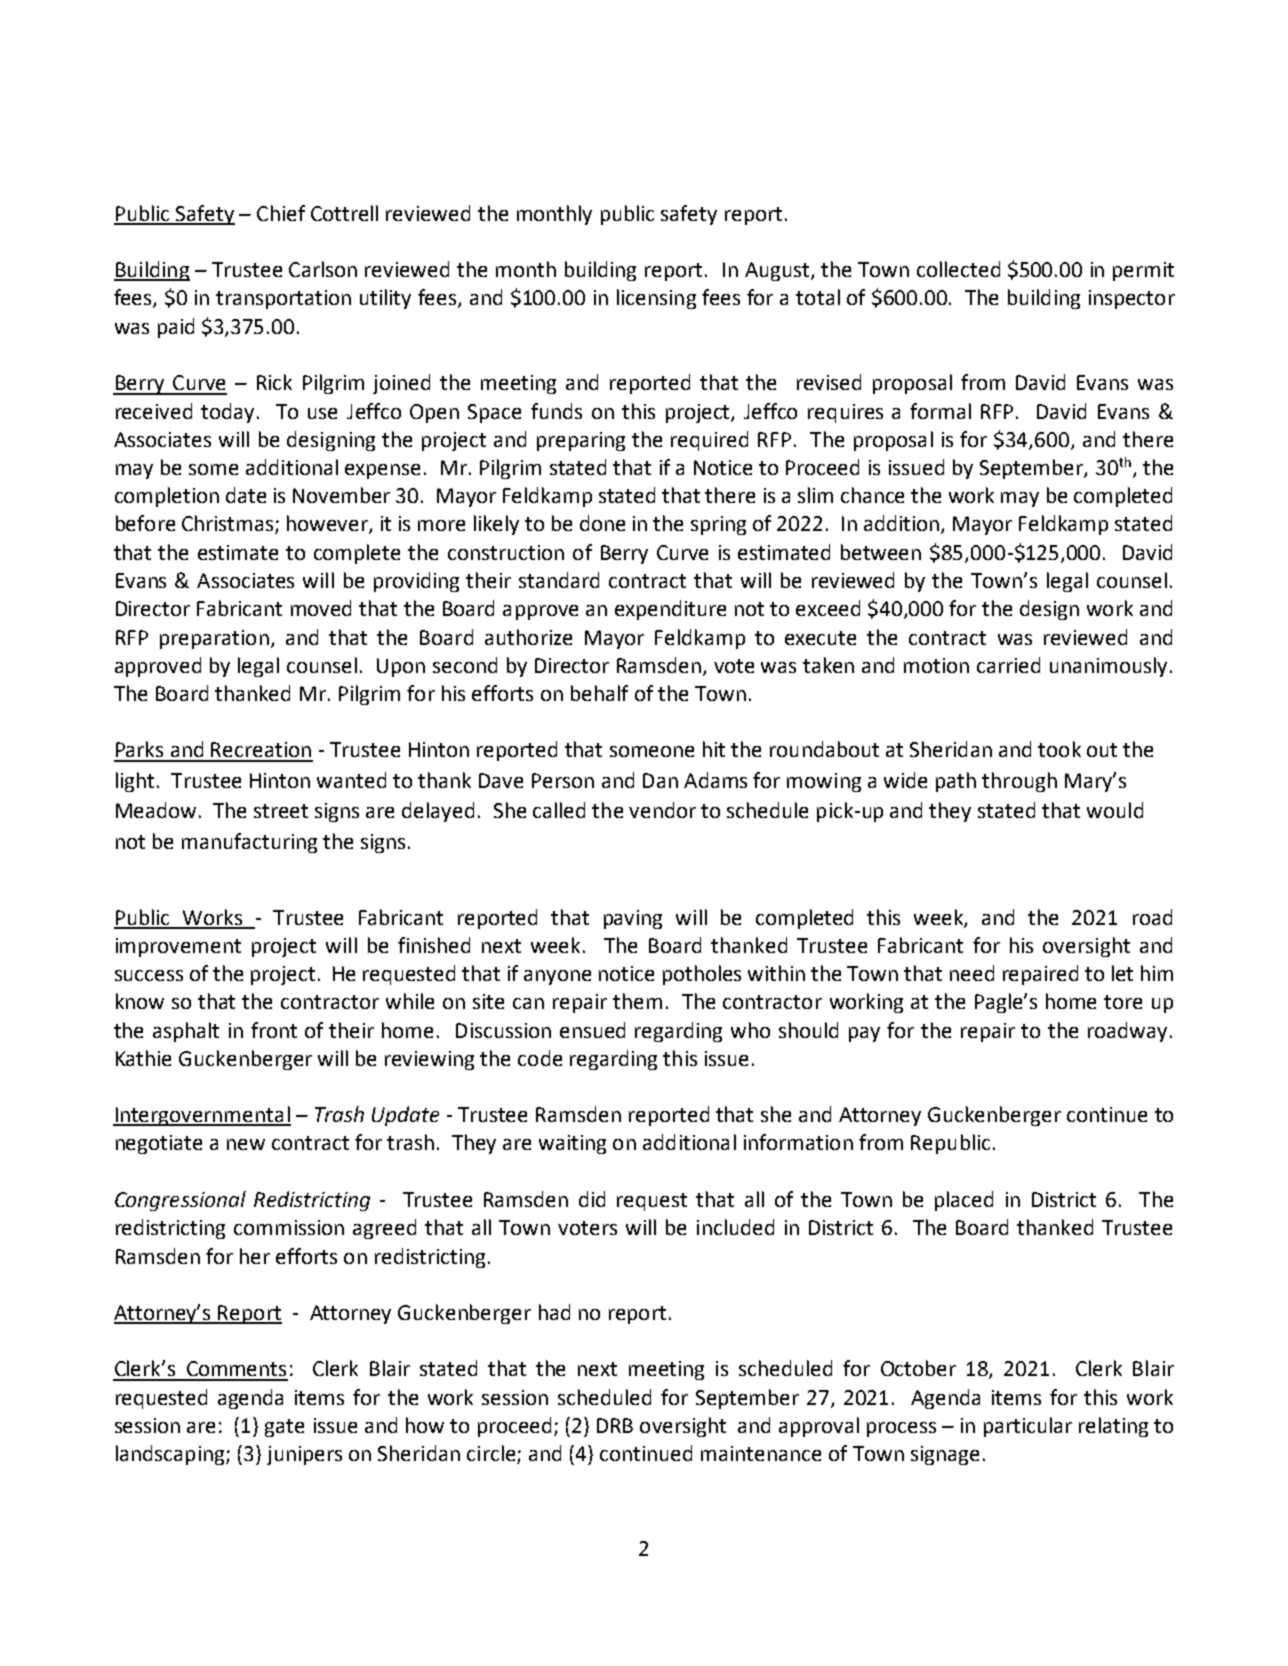  Describe the element at coordinates (761, 1453) in the screenshot. I see `maintenance` at that location.
